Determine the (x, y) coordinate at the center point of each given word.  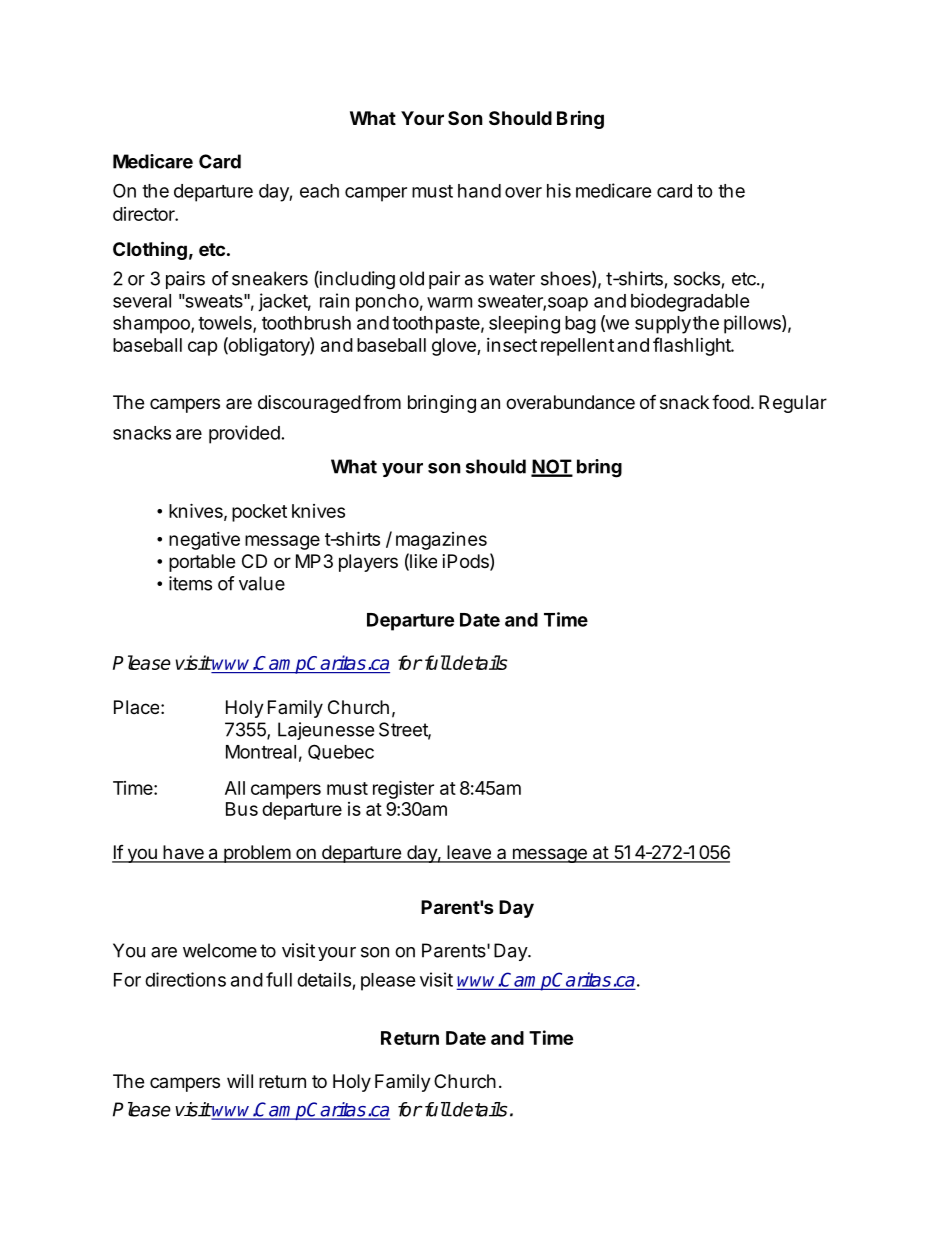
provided (244, 434)
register (403, 789)
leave (469, 853)
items (190, 583)
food (731, 401)
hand (479, 191)
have (183, 853)
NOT (552, 467)
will (240, 1081)
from (382, 401)
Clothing (150, 250)
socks (697, 278)
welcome (220, 950)
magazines (441, 541)
